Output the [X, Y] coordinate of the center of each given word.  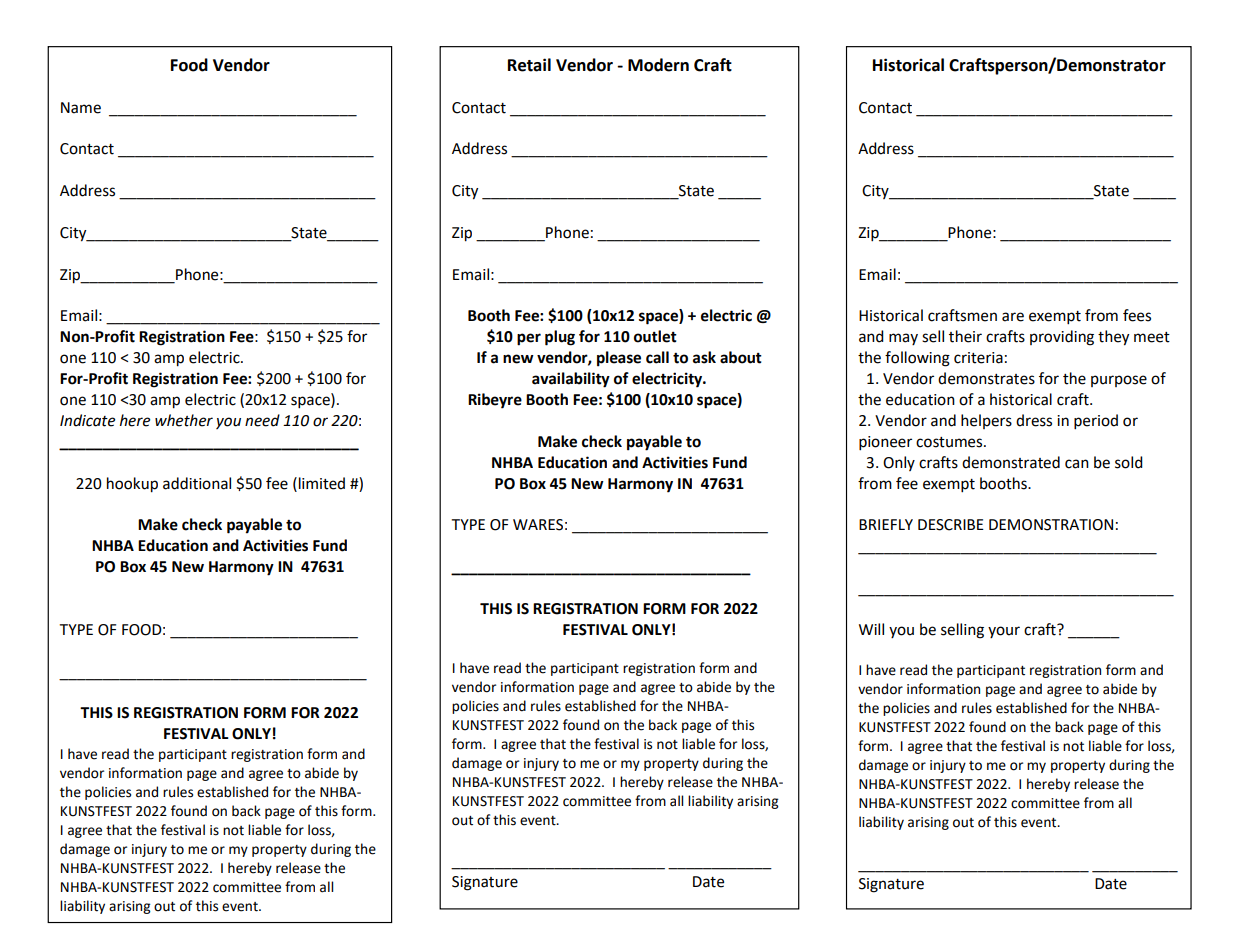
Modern [658, 65]
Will [871, 629]
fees [1137, 315]
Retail [529, 65]
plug [560, 338]
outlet [655, 336]
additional [197, 483]
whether [184, 420]
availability [571, 380]
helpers [986, 421]
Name [81, 108]
